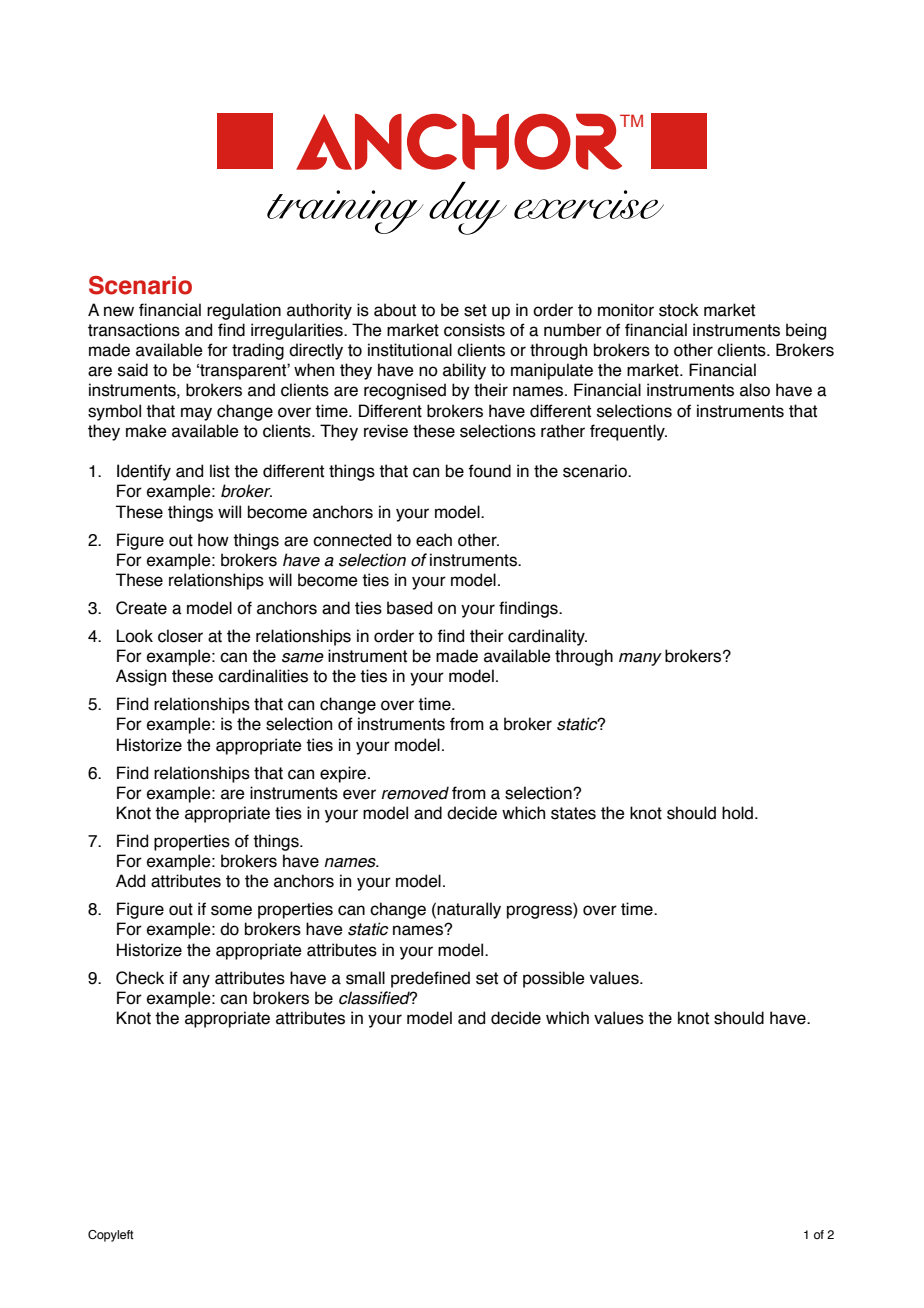  Describe the element at coordinates (468, 208) in the screenshot. I see `day` at that location.
